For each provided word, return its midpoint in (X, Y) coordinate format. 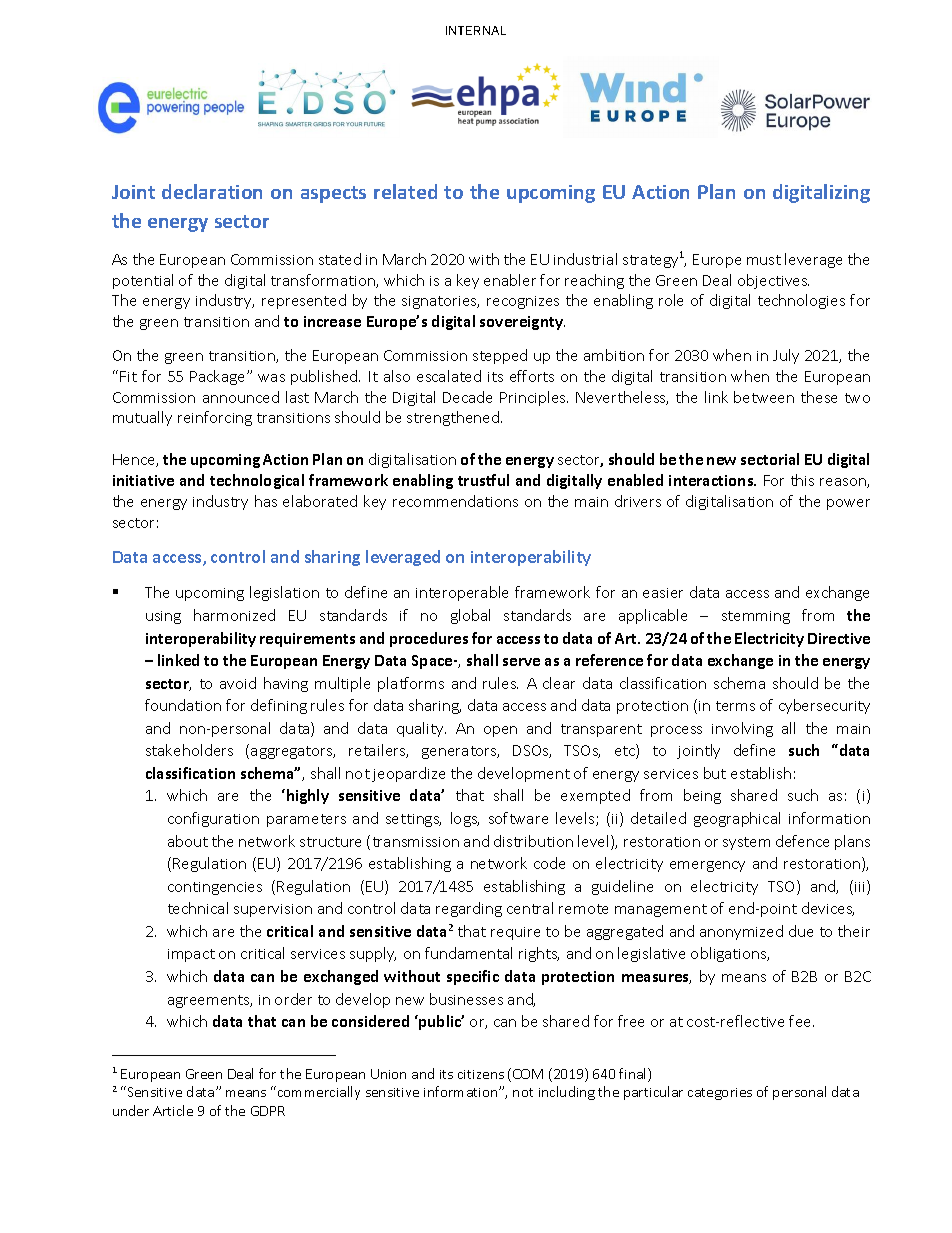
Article (173, 1110)
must (764, 260)
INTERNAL (476, 30)
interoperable (462, 593)
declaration (212, 191)
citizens (481, 1074)
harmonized (234, 615)
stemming (756, 617)
